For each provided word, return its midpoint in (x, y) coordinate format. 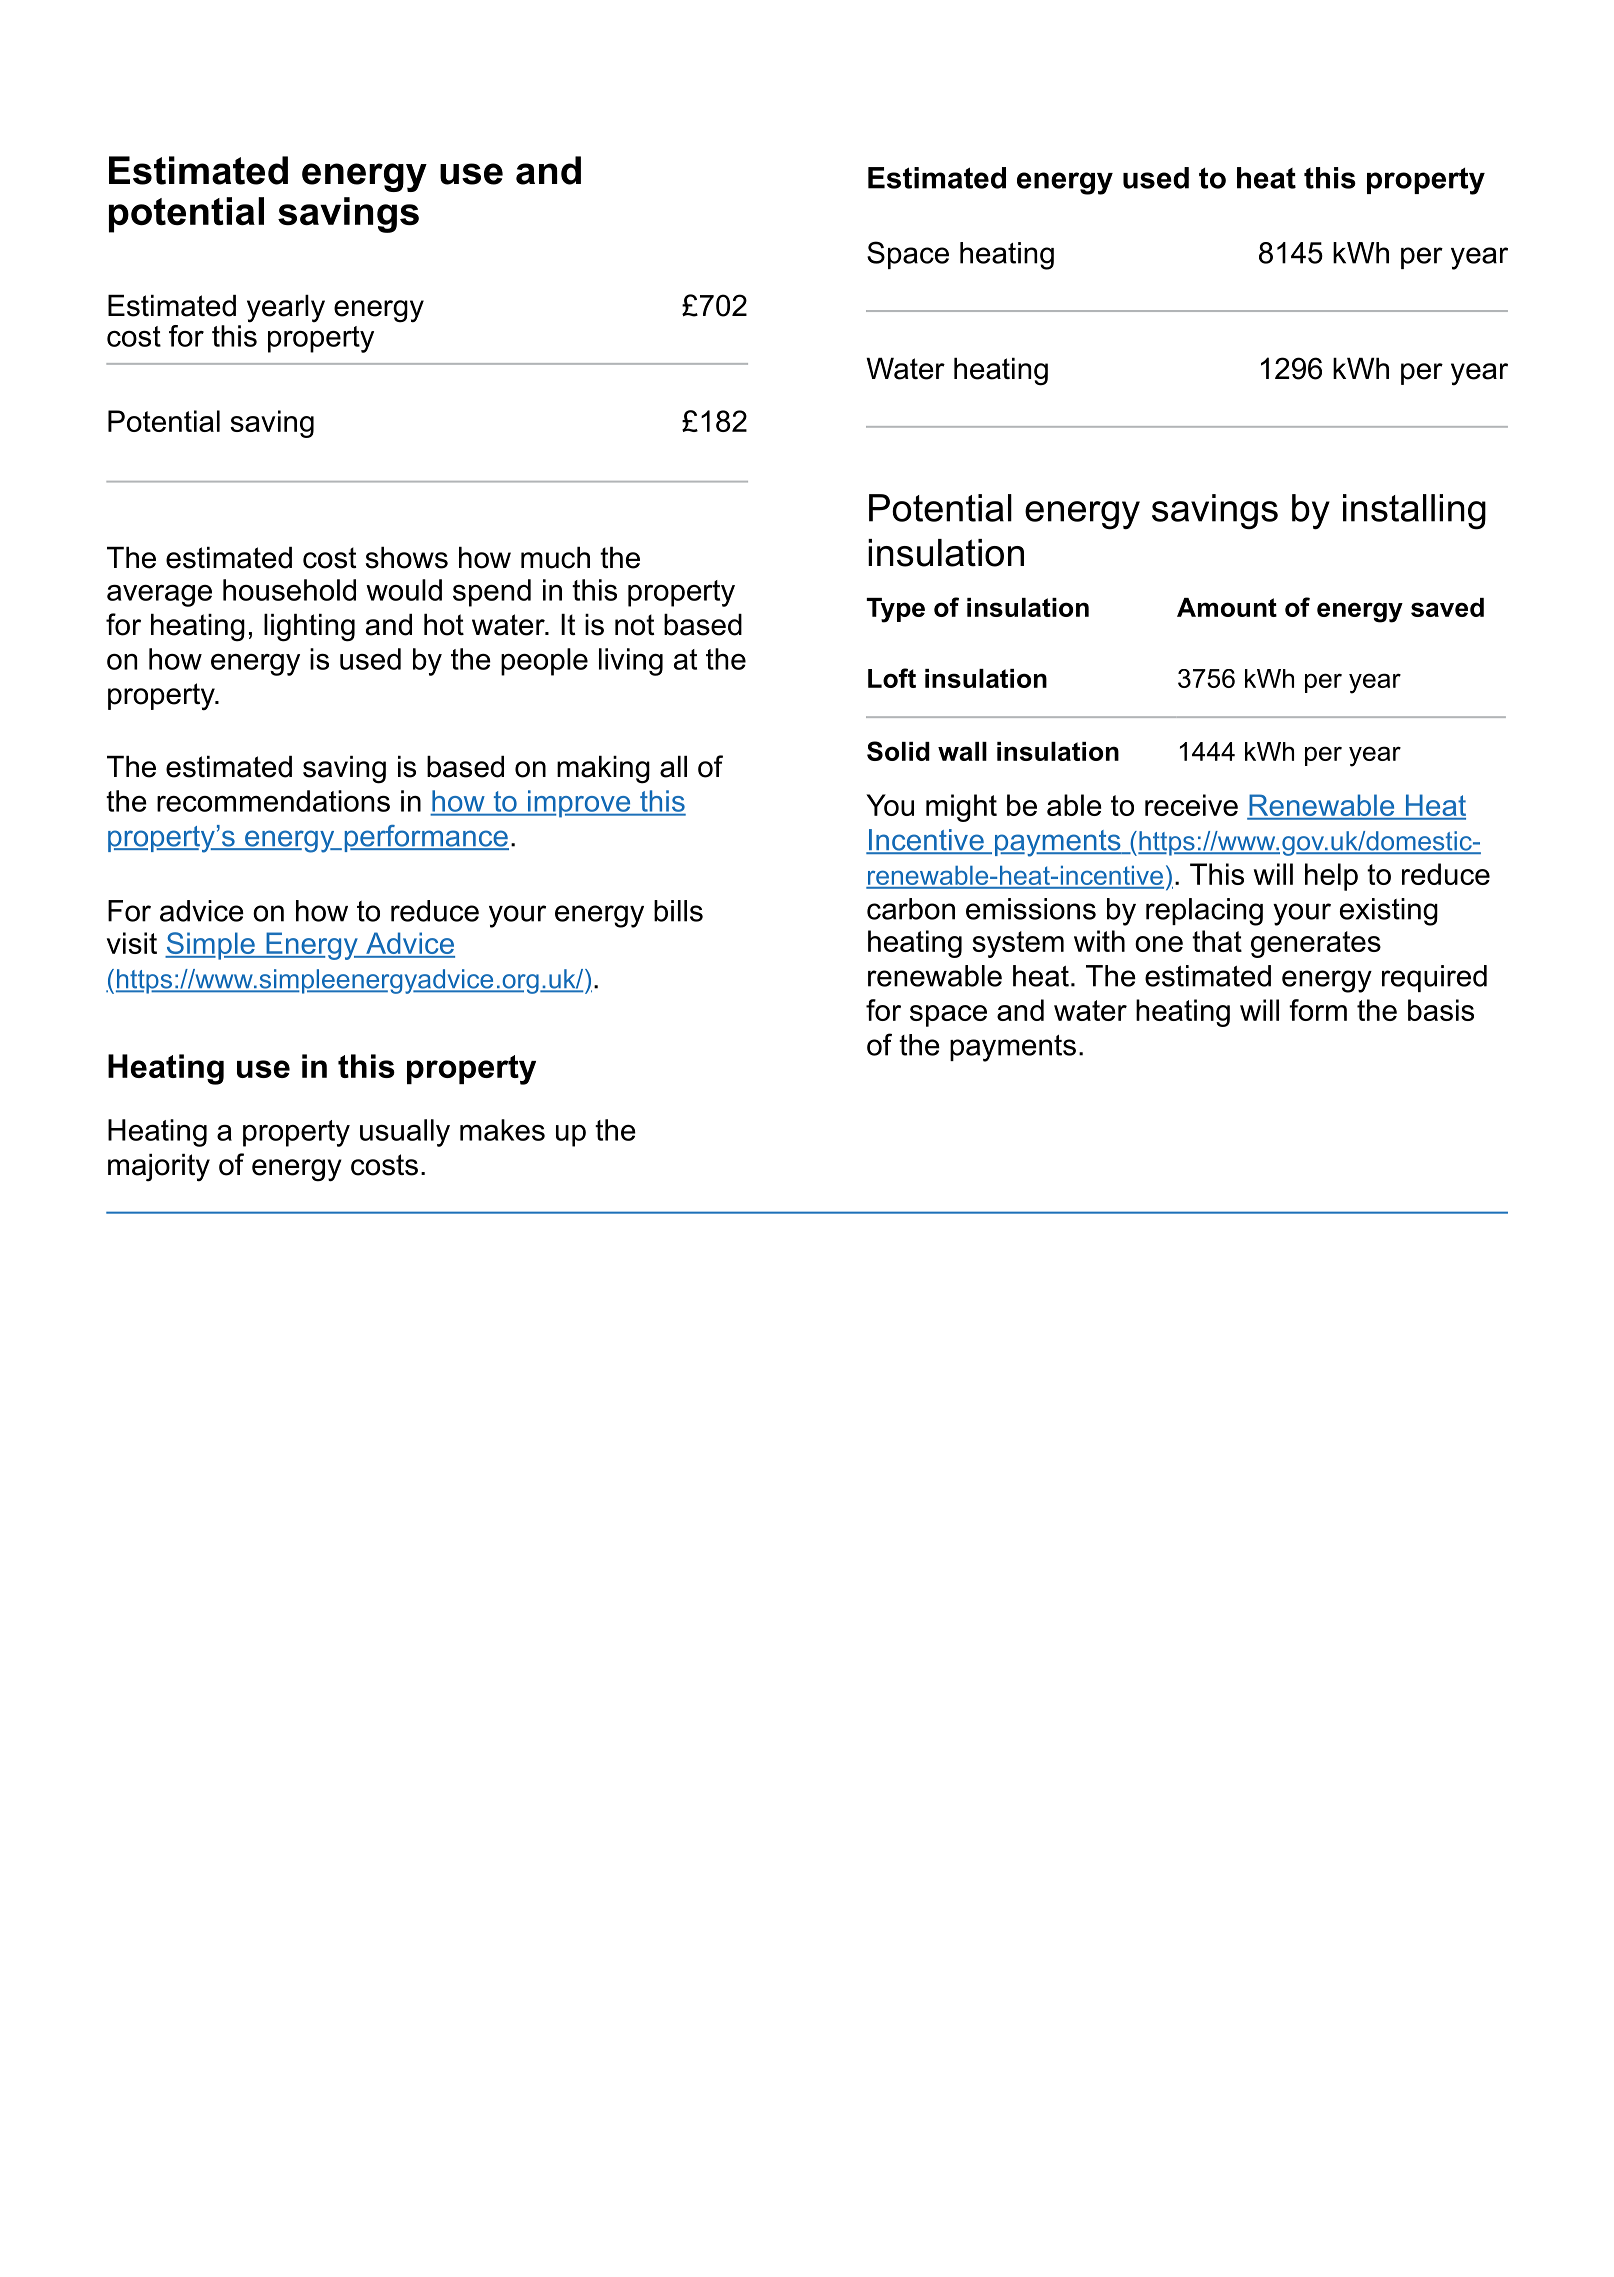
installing (1414, 512)
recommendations (273, 801)
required (1434, 978)
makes (502, 1130)
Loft (892, 678)
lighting (309, 628)
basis (1441, 1010)
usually (405, 1133)
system (1018, 944)
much (555, 558)
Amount (1227, 607)
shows (407, 558)
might (961, 808)
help (1331, 877)
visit (132, 943)
